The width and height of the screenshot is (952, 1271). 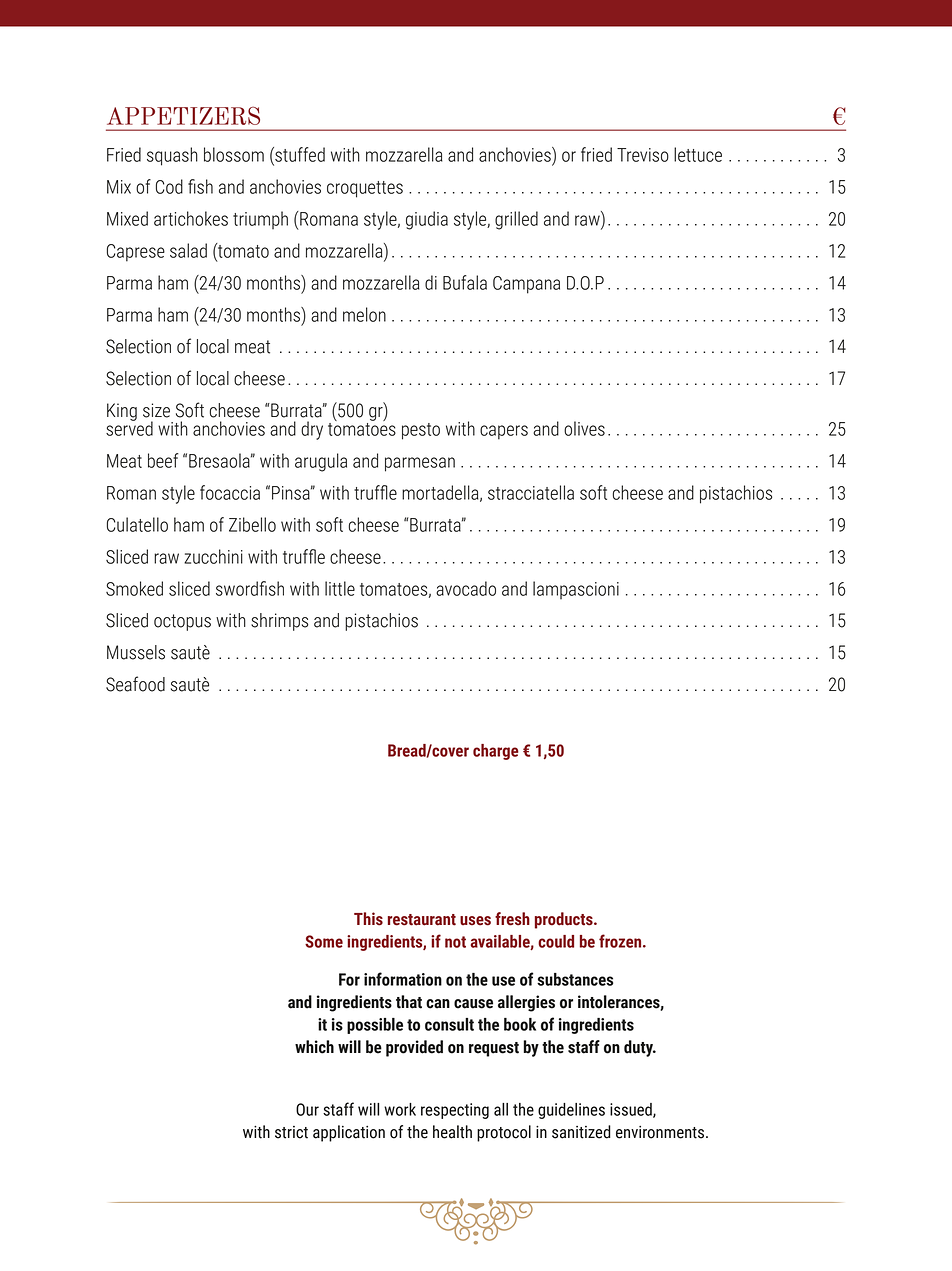 I want to click on grilled, so click(x=516, y=220).
